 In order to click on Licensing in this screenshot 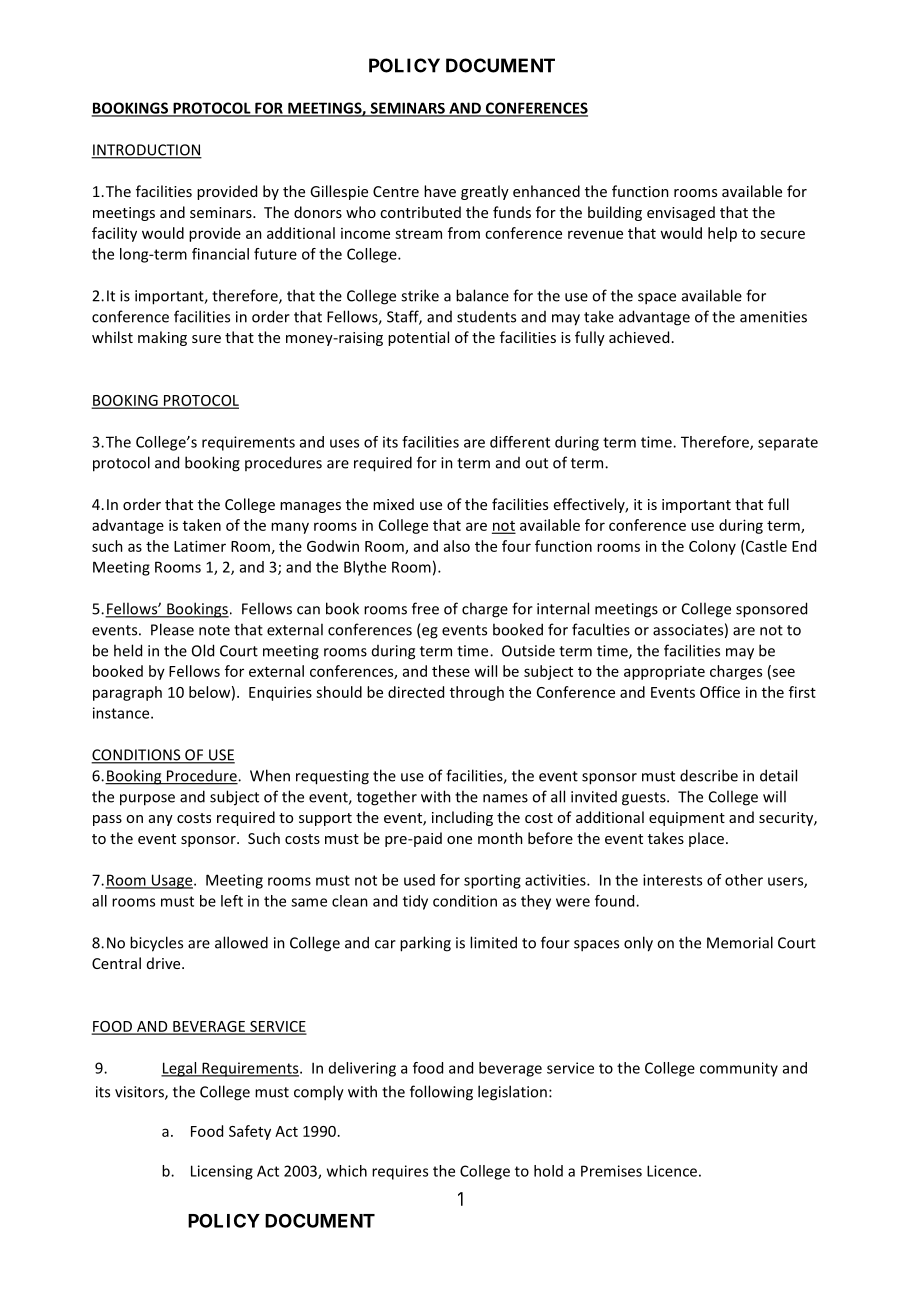, I will do `click(222, 1172)`.
